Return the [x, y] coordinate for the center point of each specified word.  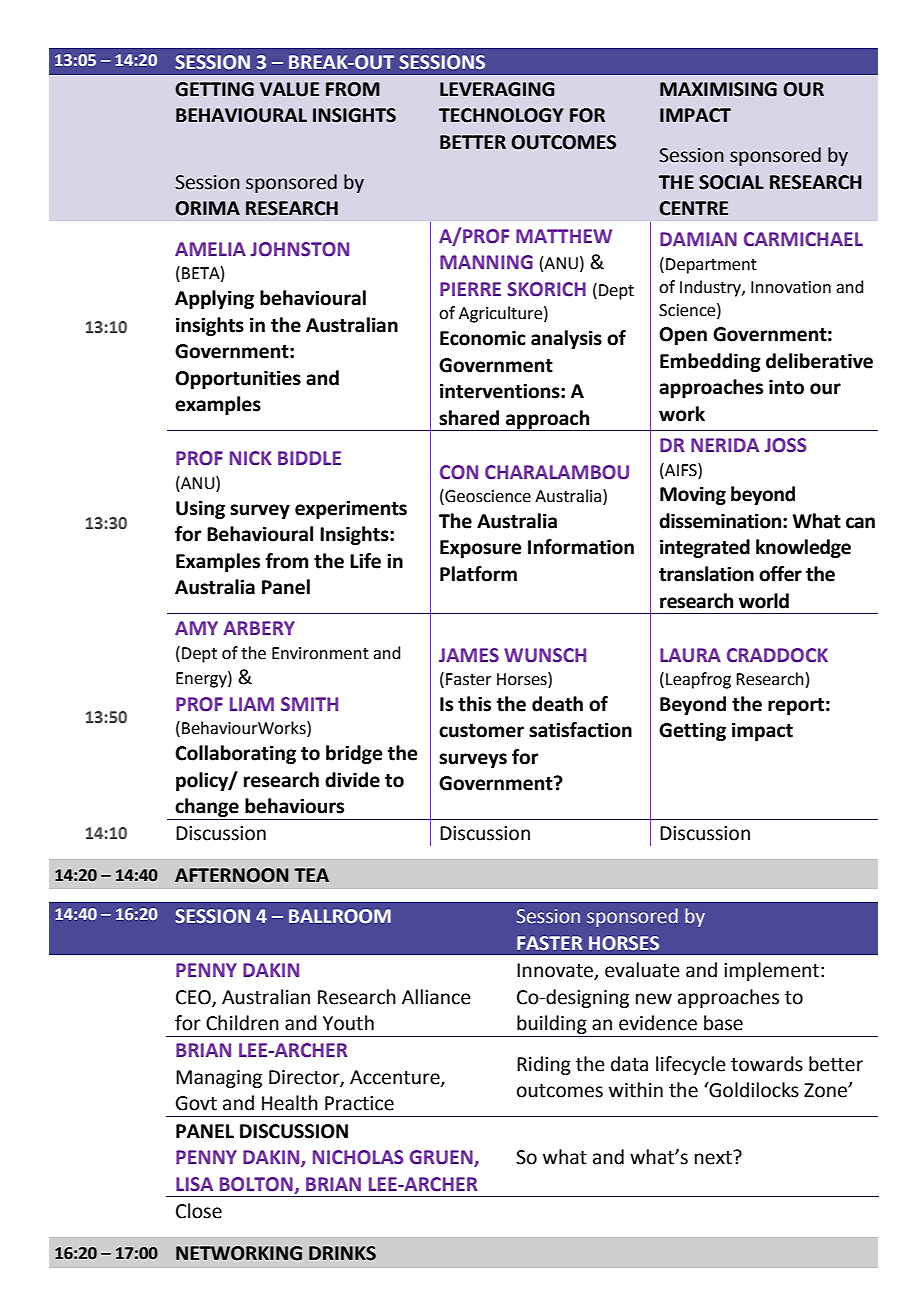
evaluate [642, 970]
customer [481, 731]
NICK [251, 458]
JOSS [785, 445]
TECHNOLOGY [501, 115]
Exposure [480, 549]
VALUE [289, 89]
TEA [311, 875]
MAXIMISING [718, 89]
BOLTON [257, 1185]
